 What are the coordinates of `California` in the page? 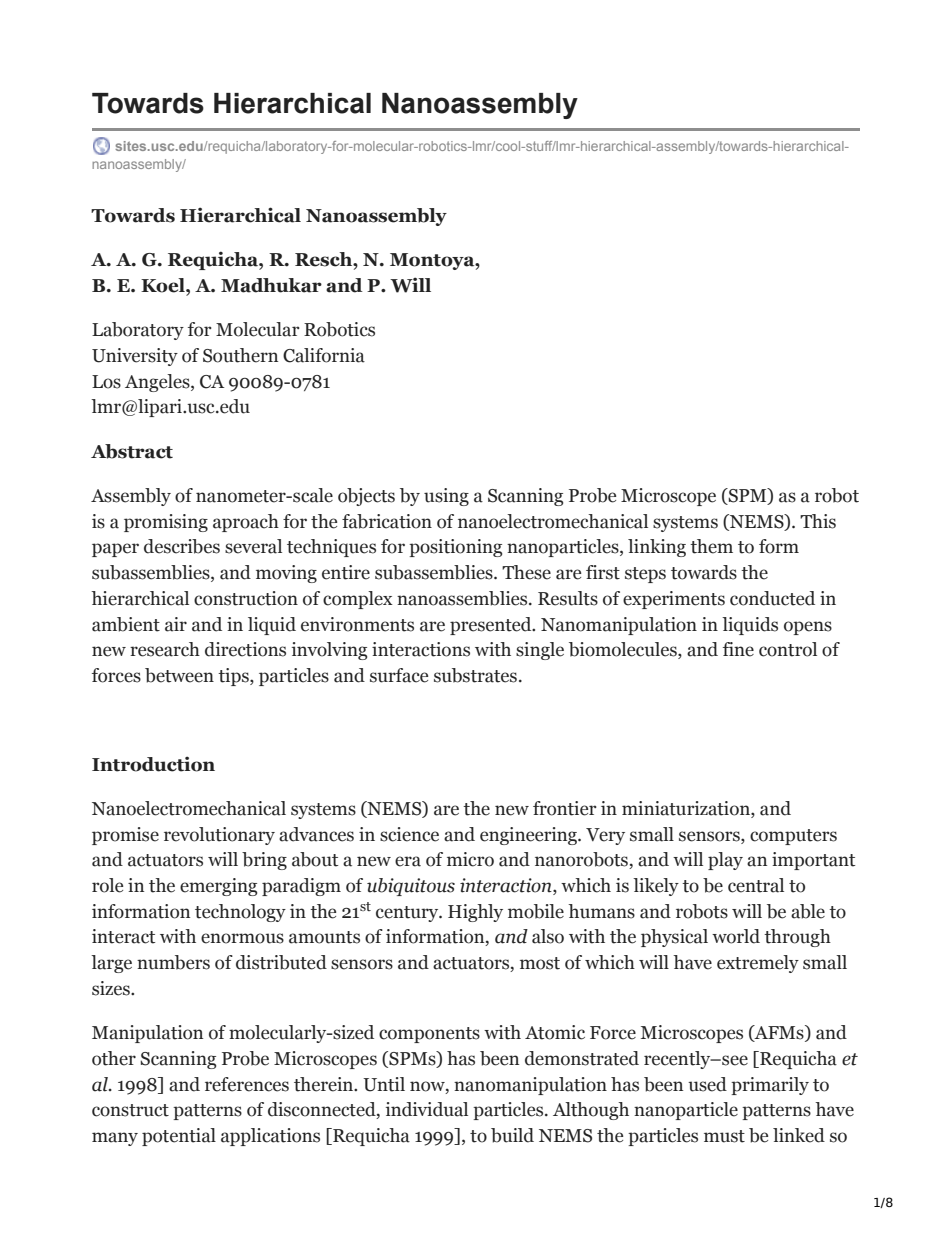 It's located at (324, 355).
